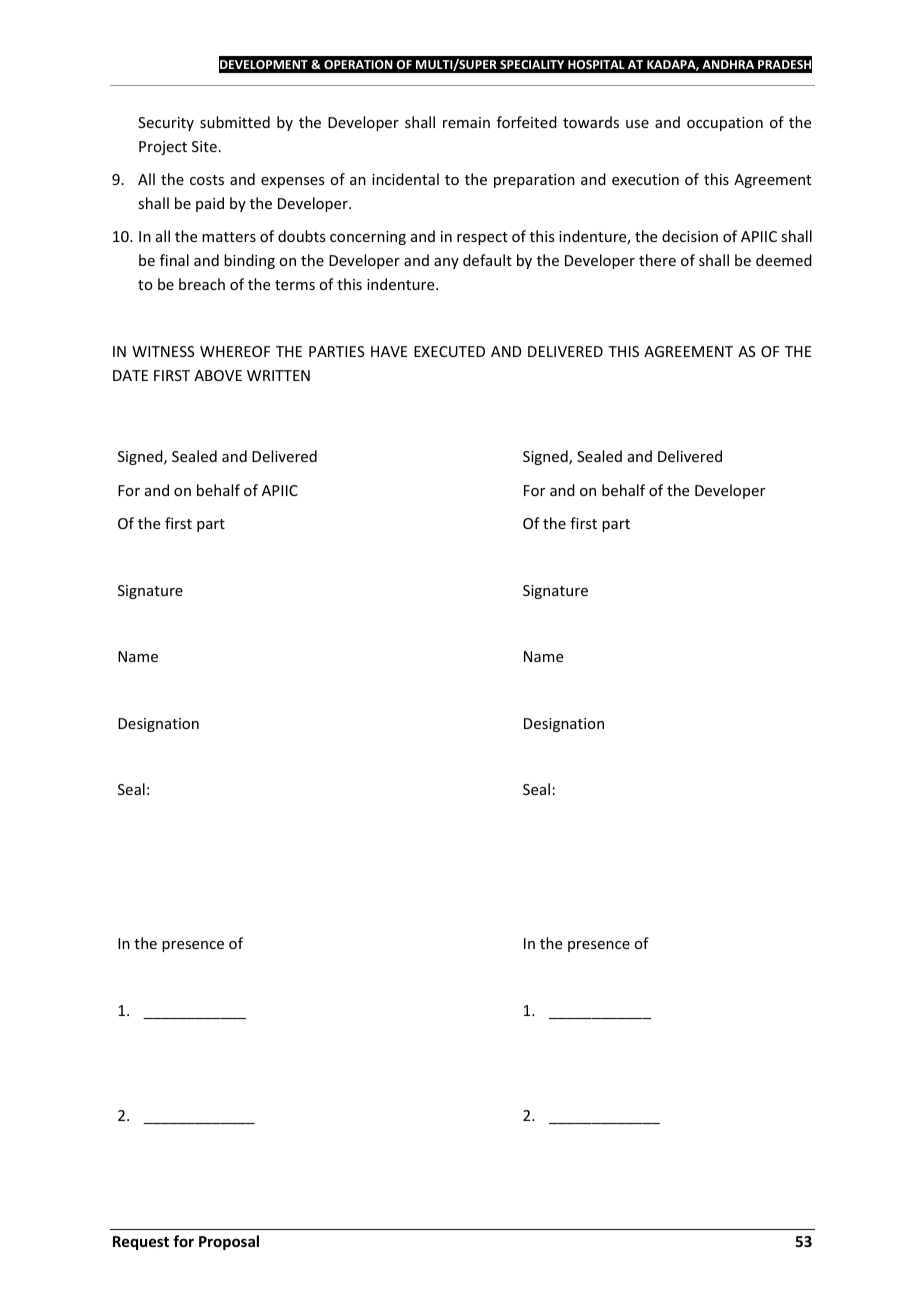 The image size is (924, 1308). I want to click on submitted, so click(235, 122).
